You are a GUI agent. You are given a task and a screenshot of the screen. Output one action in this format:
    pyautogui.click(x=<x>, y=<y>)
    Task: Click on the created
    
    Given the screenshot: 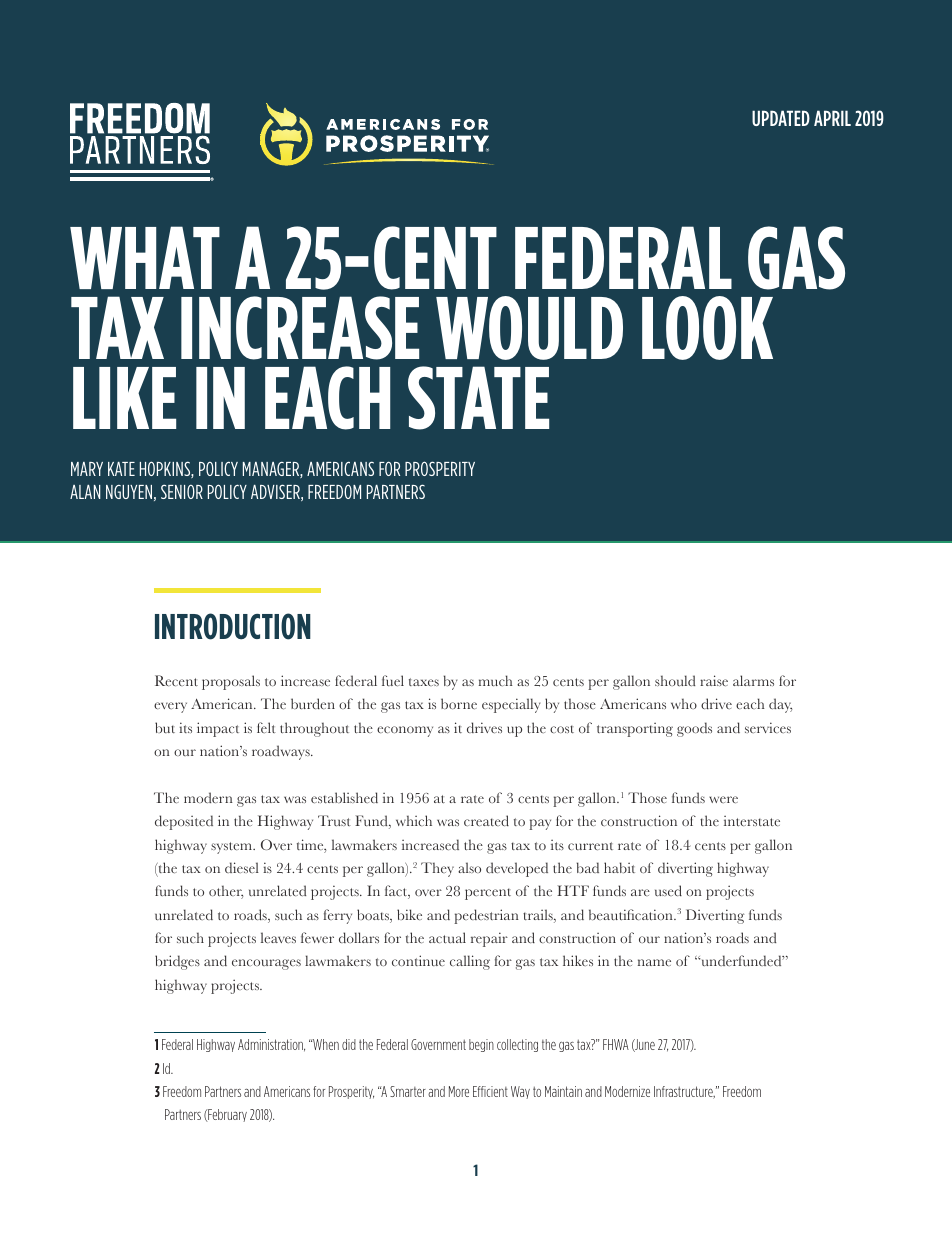 What is the action you would take?
    pyautogui.click(x=486, y=820)
